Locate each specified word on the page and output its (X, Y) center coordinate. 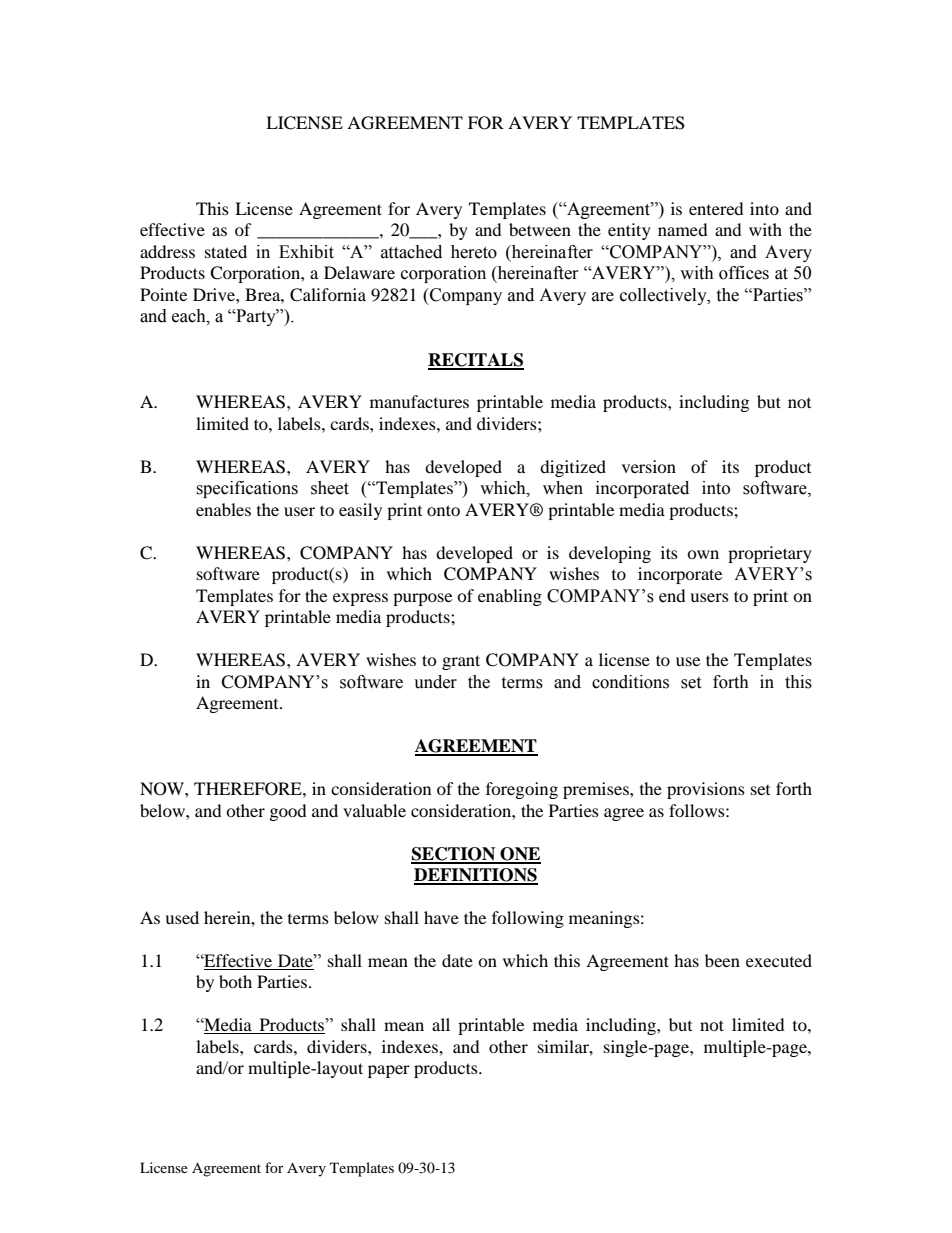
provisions (706, 790)
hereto (474, 252)
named (683, 229)
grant (461, 662)
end (672, 596)
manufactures (419, 401)
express (360, 599)
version (649, 466)
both (235, 981)
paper (389, 1071)
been (722, 960)
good (288, 812)
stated (226, 251)
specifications (247, 489)
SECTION (454, 855)
